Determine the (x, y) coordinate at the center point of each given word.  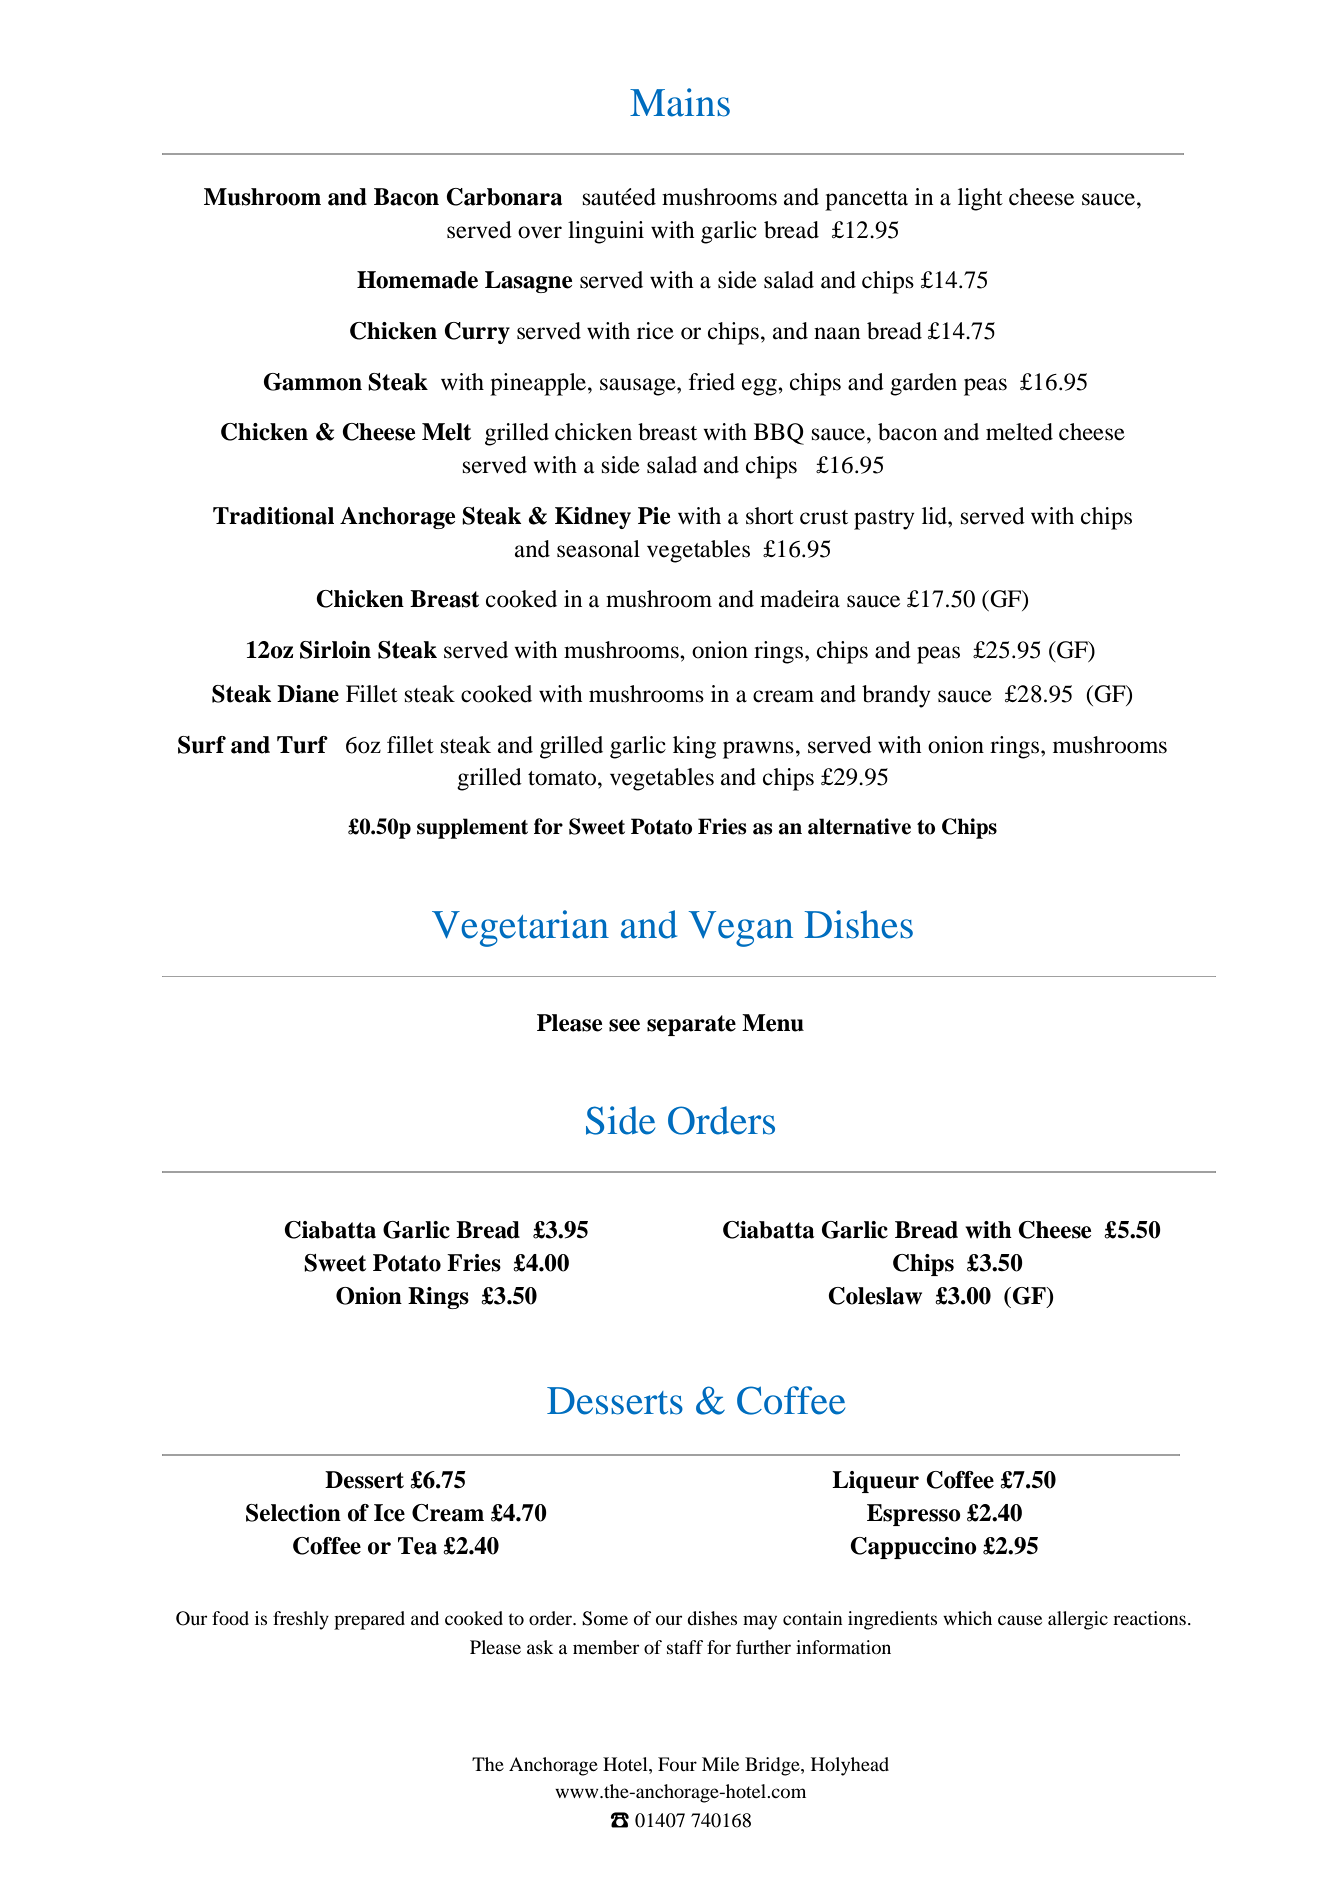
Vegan (740, 929)
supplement (472, 828)
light (980, 199)
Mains (680, 102)
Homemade (417, 280)
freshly (301, 1620)
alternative (859, 826)
